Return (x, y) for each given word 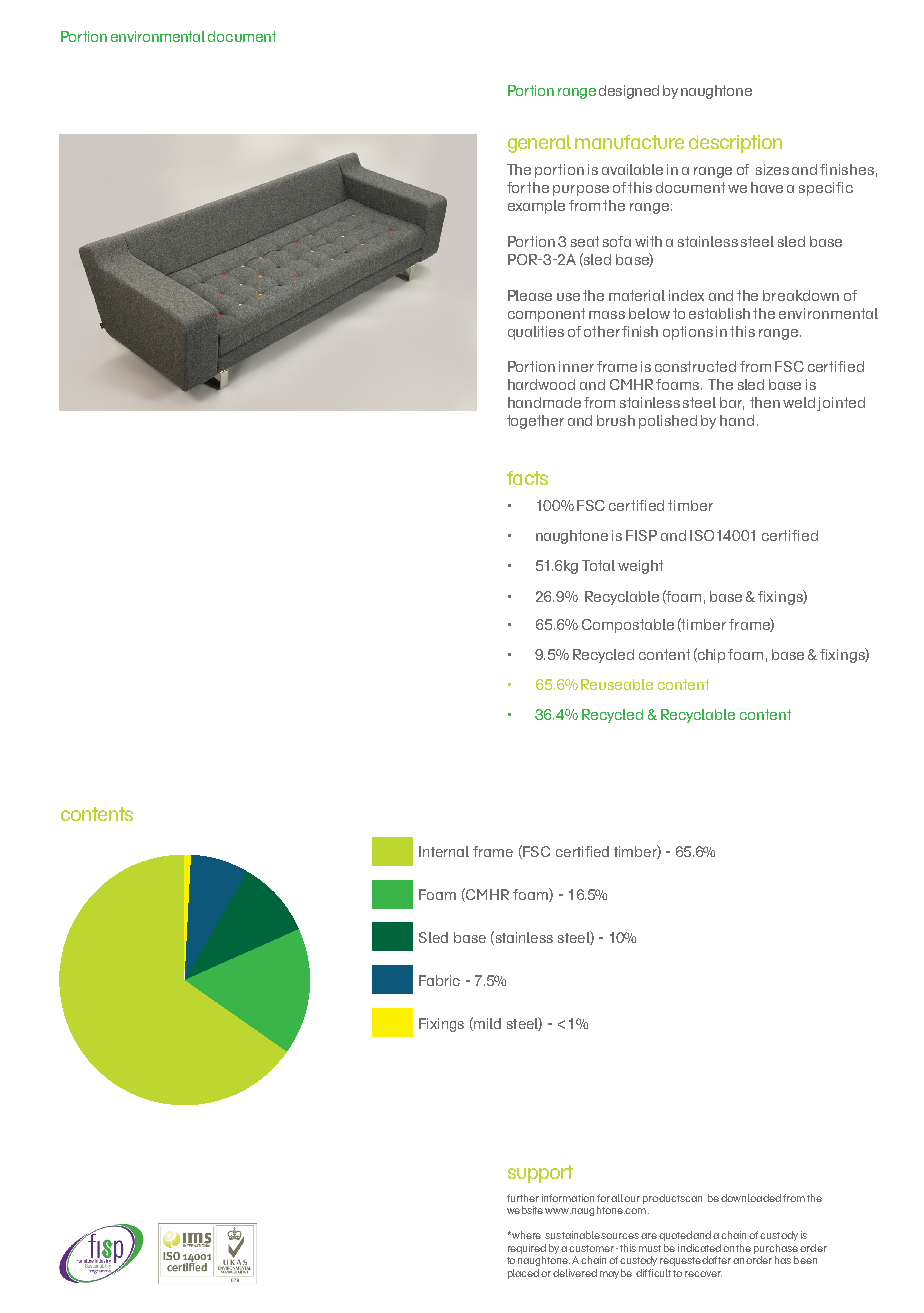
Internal (444, 851)
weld (800, 404)
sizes (772, 169)
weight (640, 567)
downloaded (751, 1198)
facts (527, 478)
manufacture (629, 142)
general (539, 144)
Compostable (628, 626)
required (527, 1249)
